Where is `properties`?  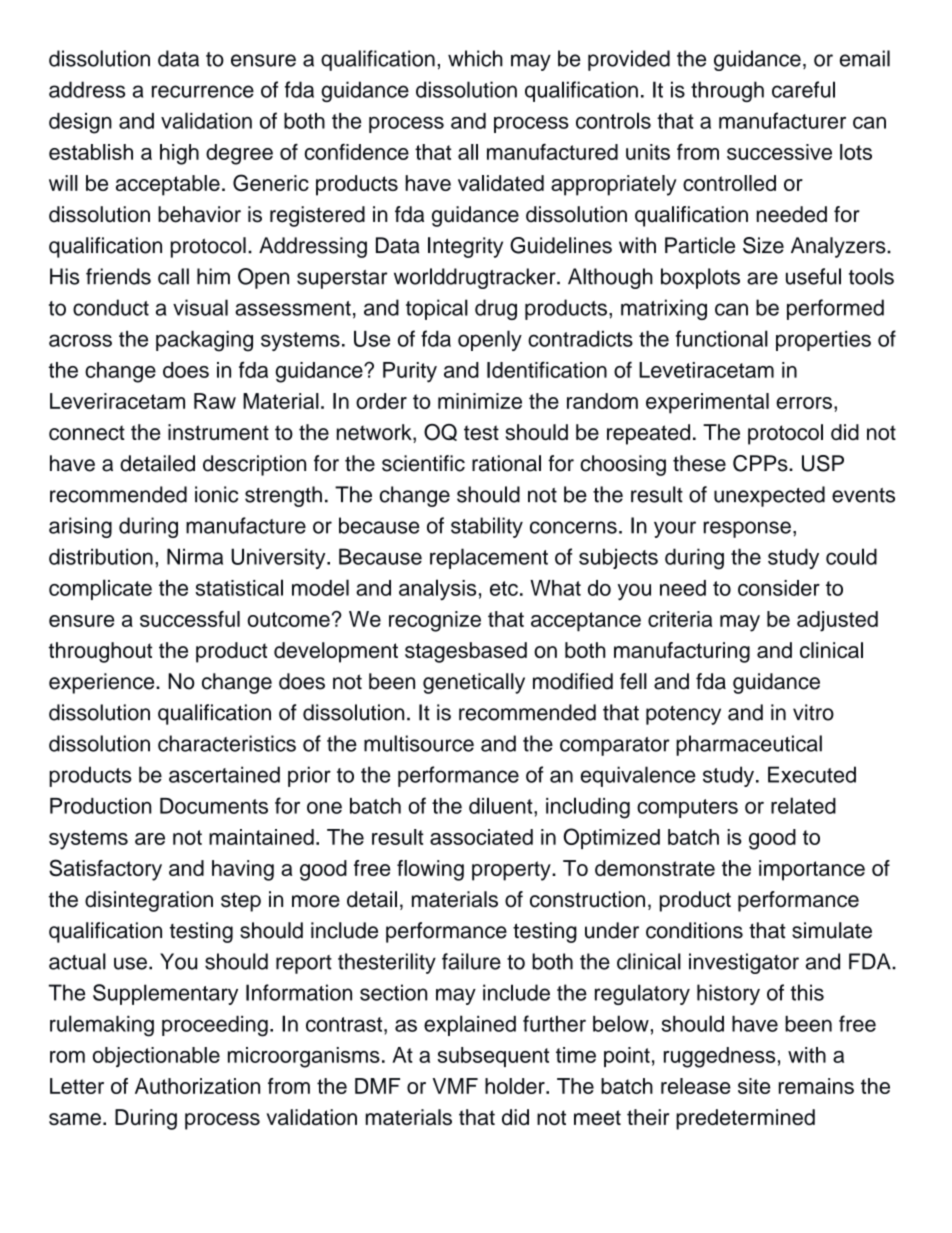 properties is located at coordinates (823, 341).
